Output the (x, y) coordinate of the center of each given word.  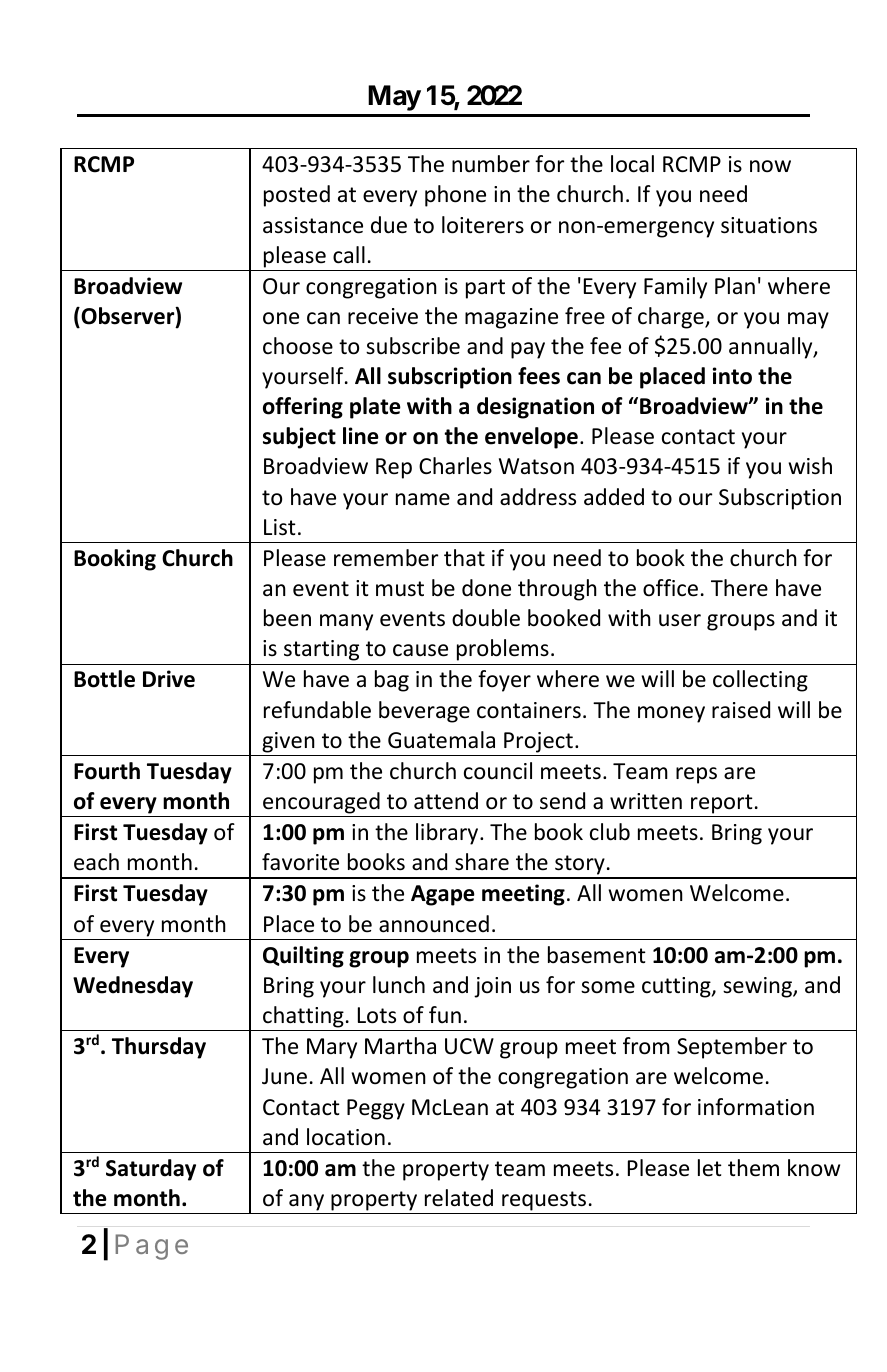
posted (297, 196)
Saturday (151, 1170)
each (96, 862)
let (710, 1168)
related (459, 1198)
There (739, 588)
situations (769, 225)
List (280, 527)
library (448, 834)
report (722, 804)
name (423, 499)
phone (455, 196)
